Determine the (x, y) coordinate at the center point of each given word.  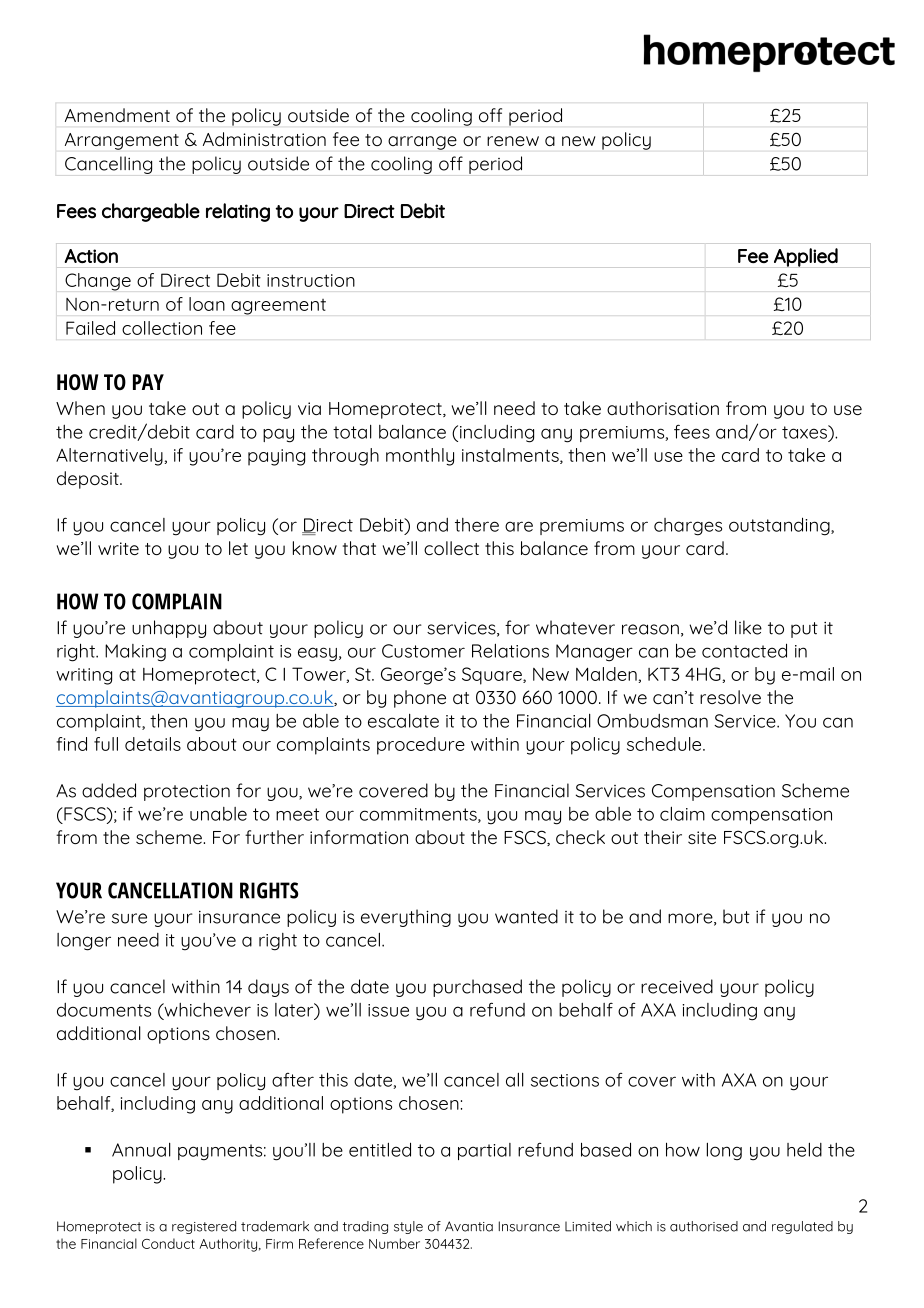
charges (688, 527)
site (702, 837)
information (359, 837)
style (408, 1227)
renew (513, 141)
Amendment (117, 115)
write (118, 548)
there (477, 525)
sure (129, 918)
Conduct (168, 1243)
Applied (806, 257)
